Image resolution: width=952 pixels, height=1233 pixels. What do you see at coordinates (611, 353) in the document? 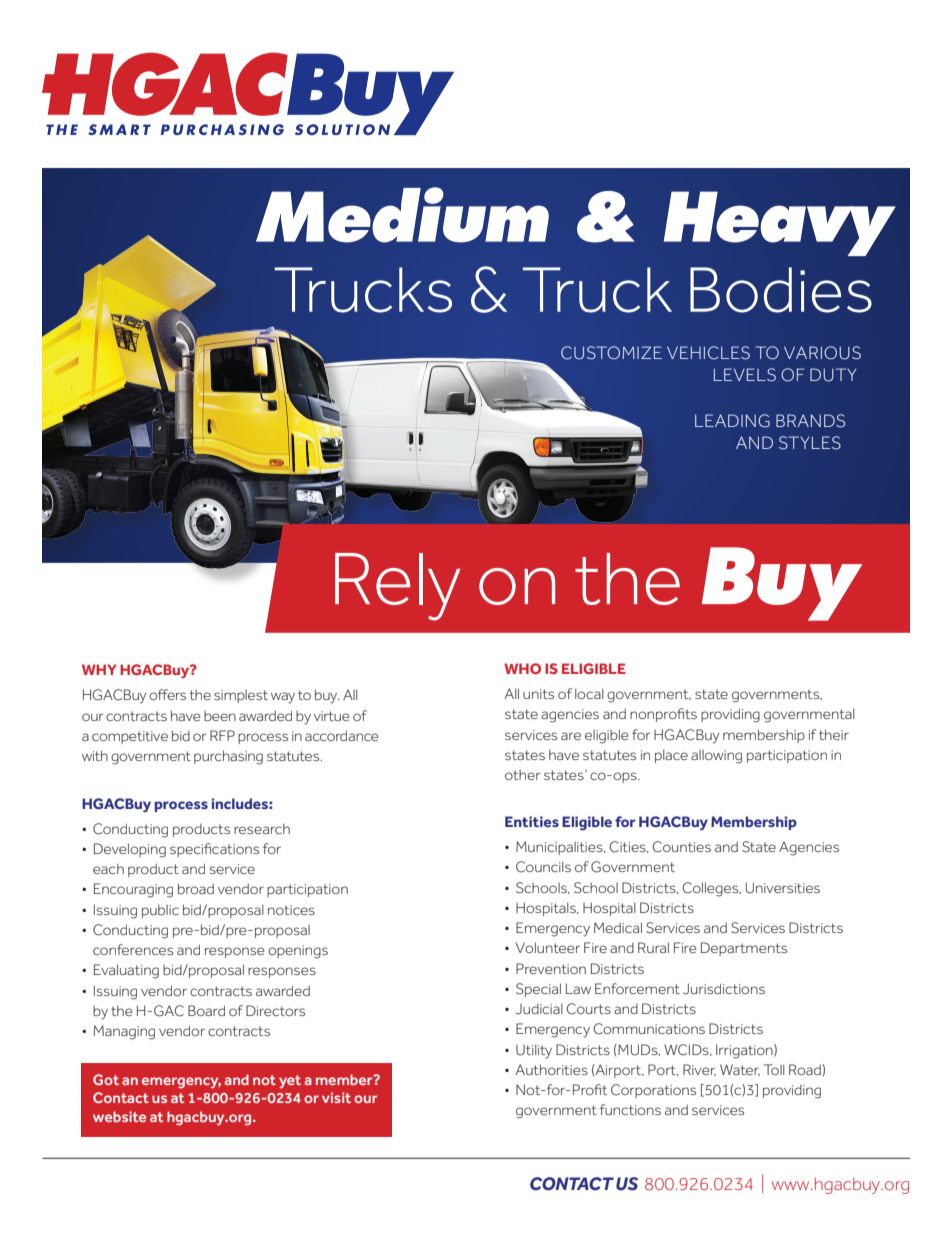
I see `CUSTOMIZE` at bounding box center [611, 353].
